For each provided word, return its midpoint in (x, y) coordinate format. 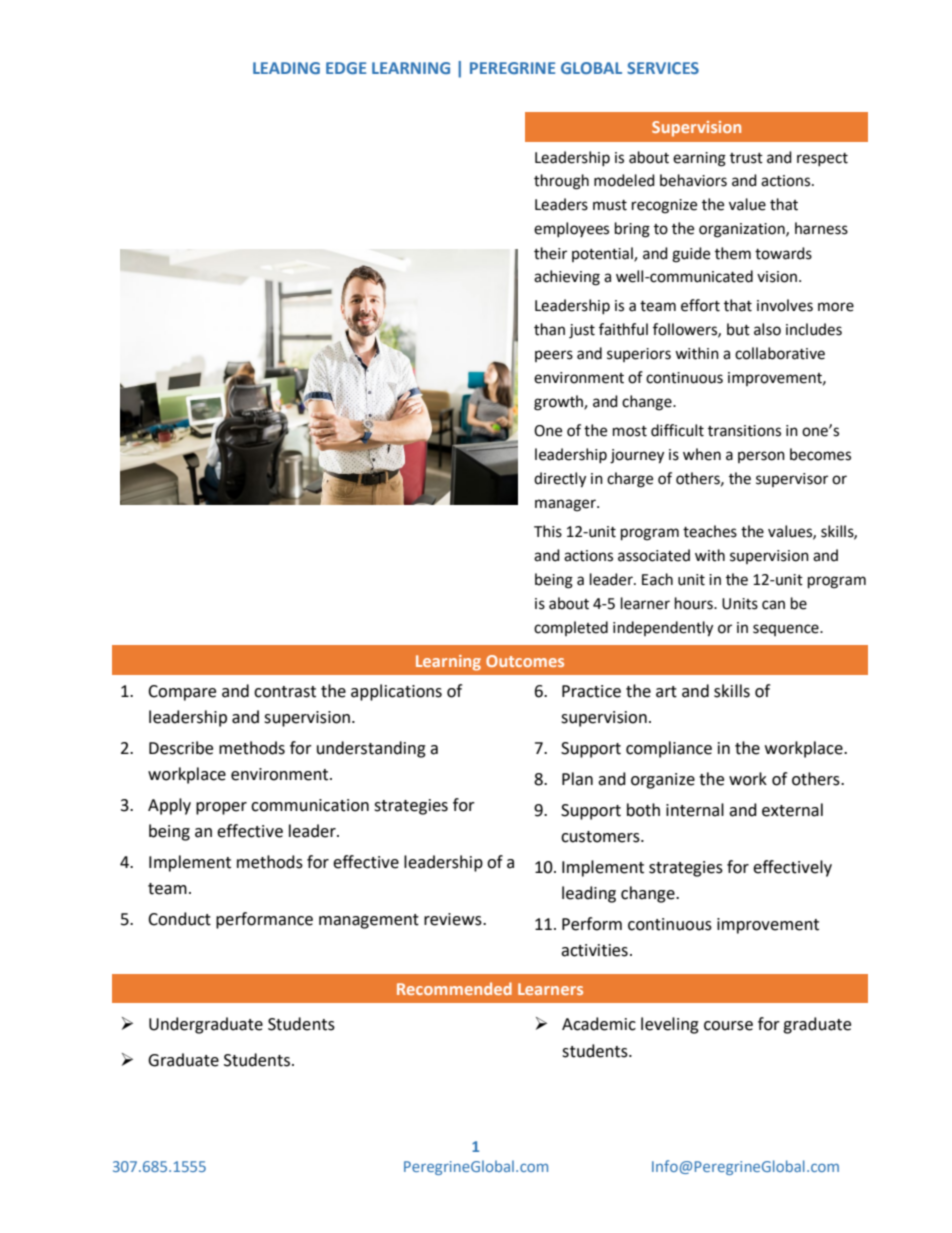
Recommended (454, 988)
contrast (285, 692)
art (666, 692)
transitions (744, 431)
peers (554, 356)
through (561, 182)
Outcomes (525, 661)
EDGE (346, 68)
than (549, 329)
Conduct (179, 919)
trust (746, 158)
